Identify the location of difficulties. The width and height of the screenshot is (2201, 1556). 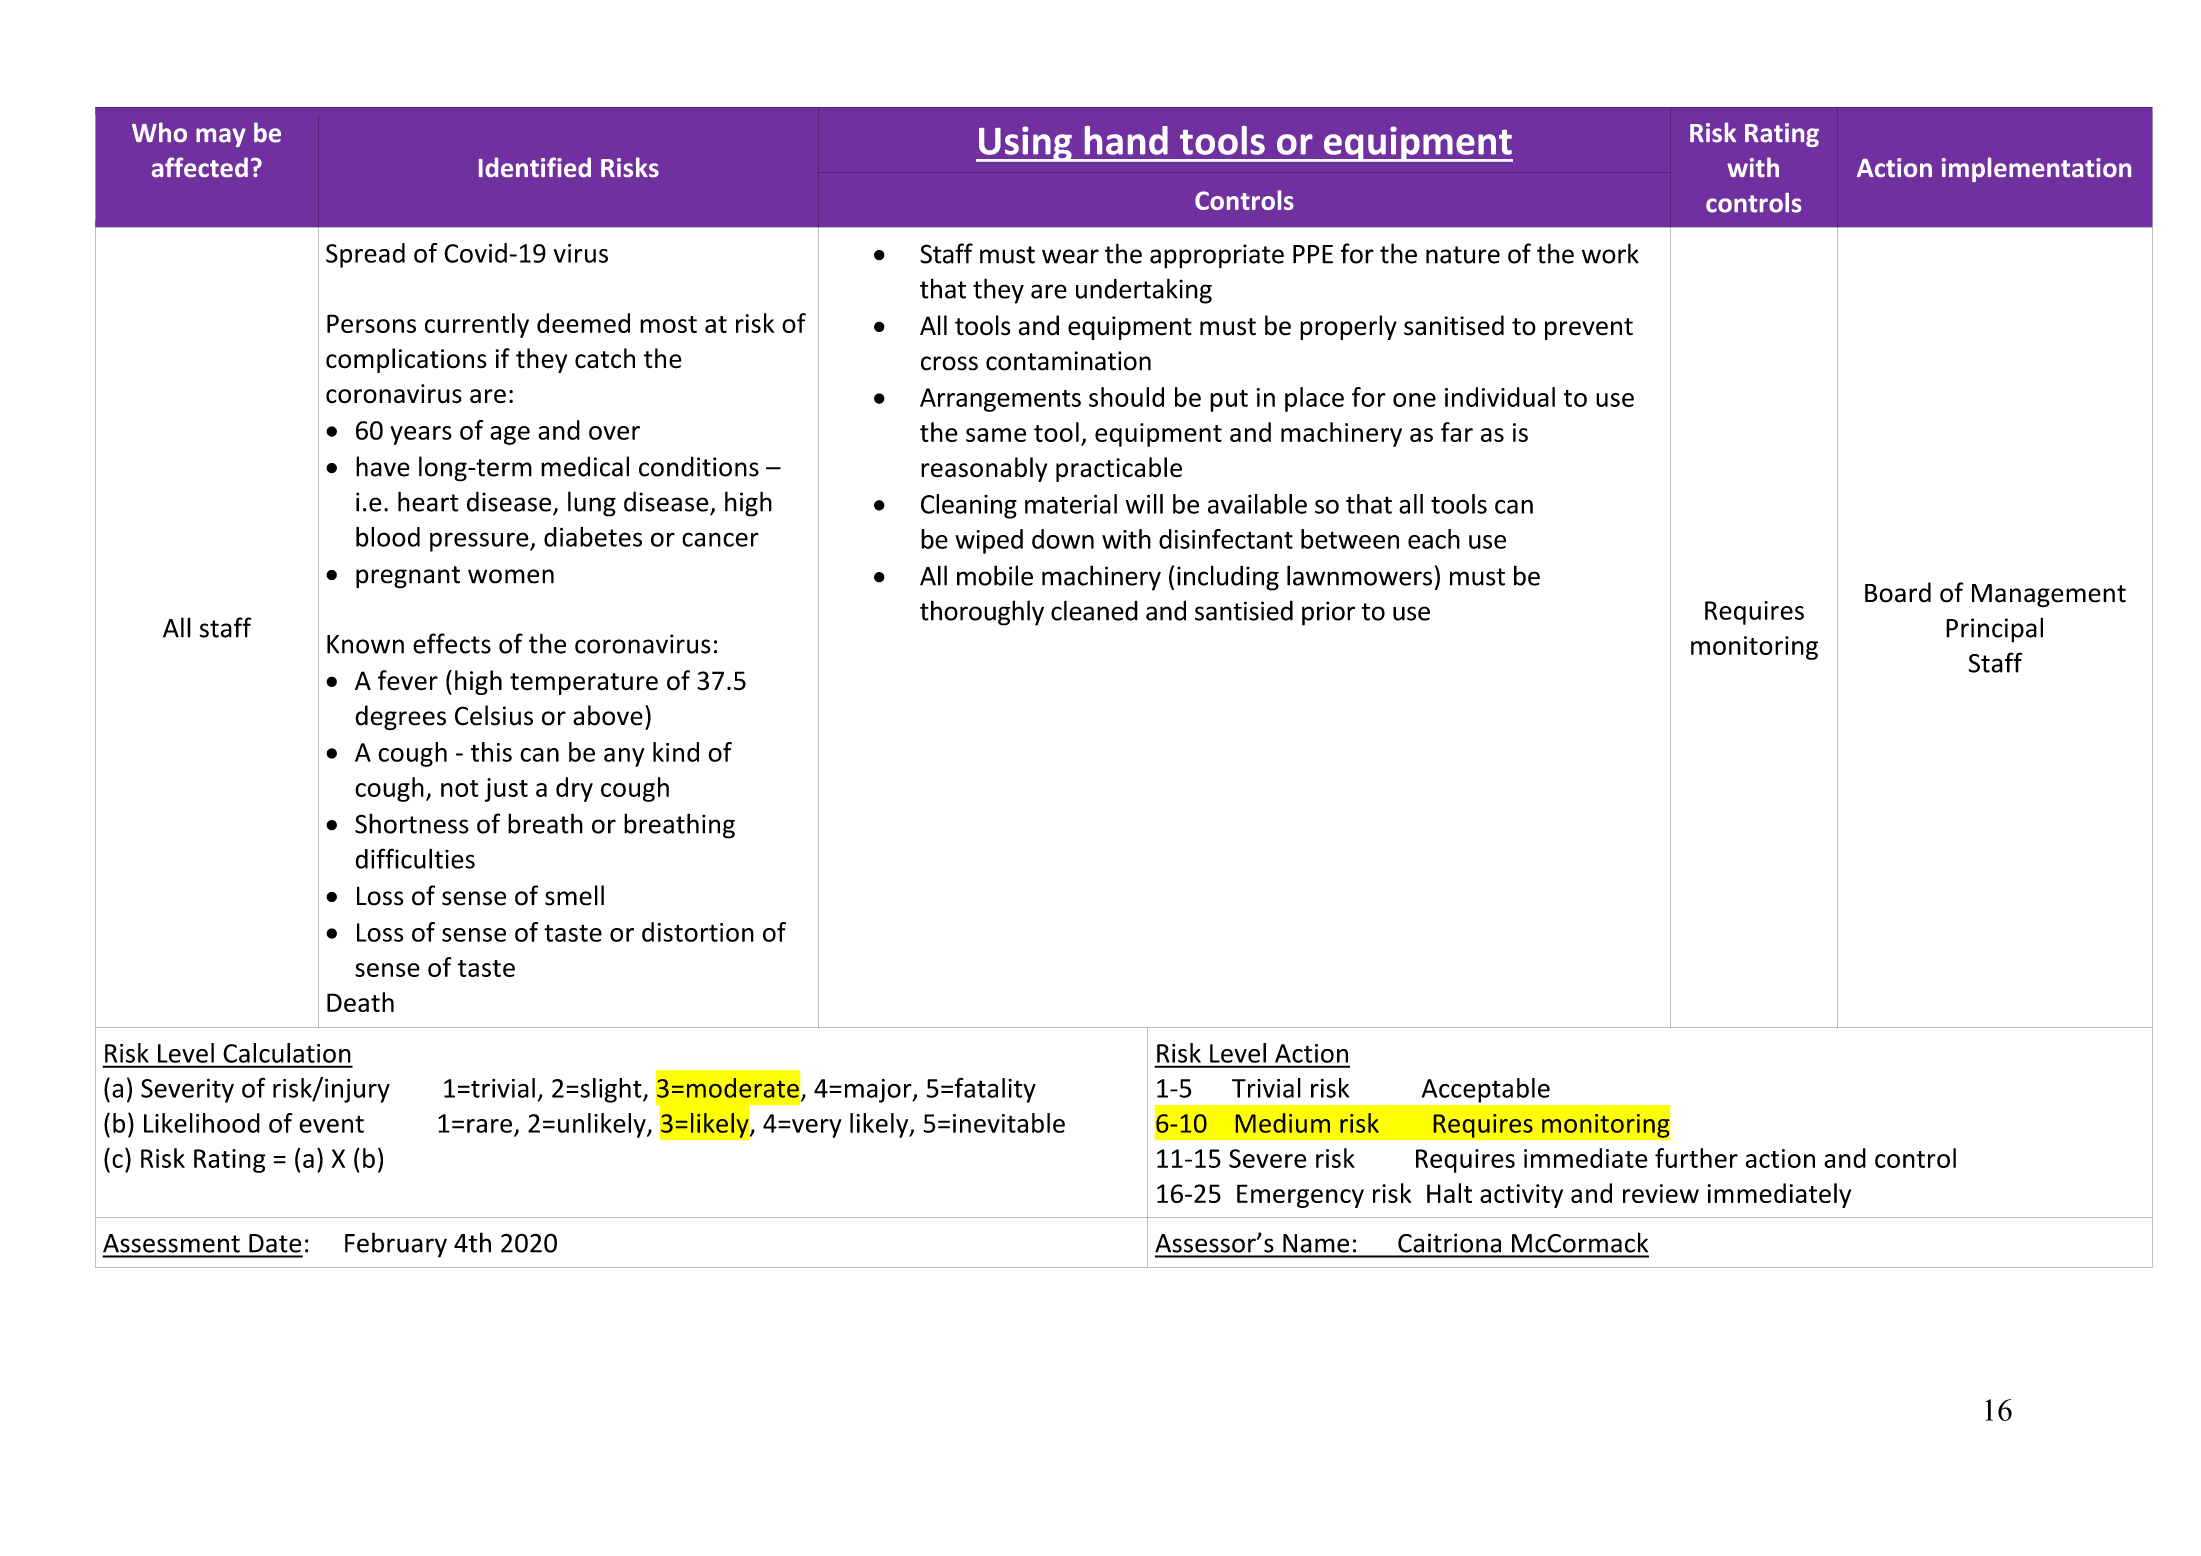
(415, 858).
